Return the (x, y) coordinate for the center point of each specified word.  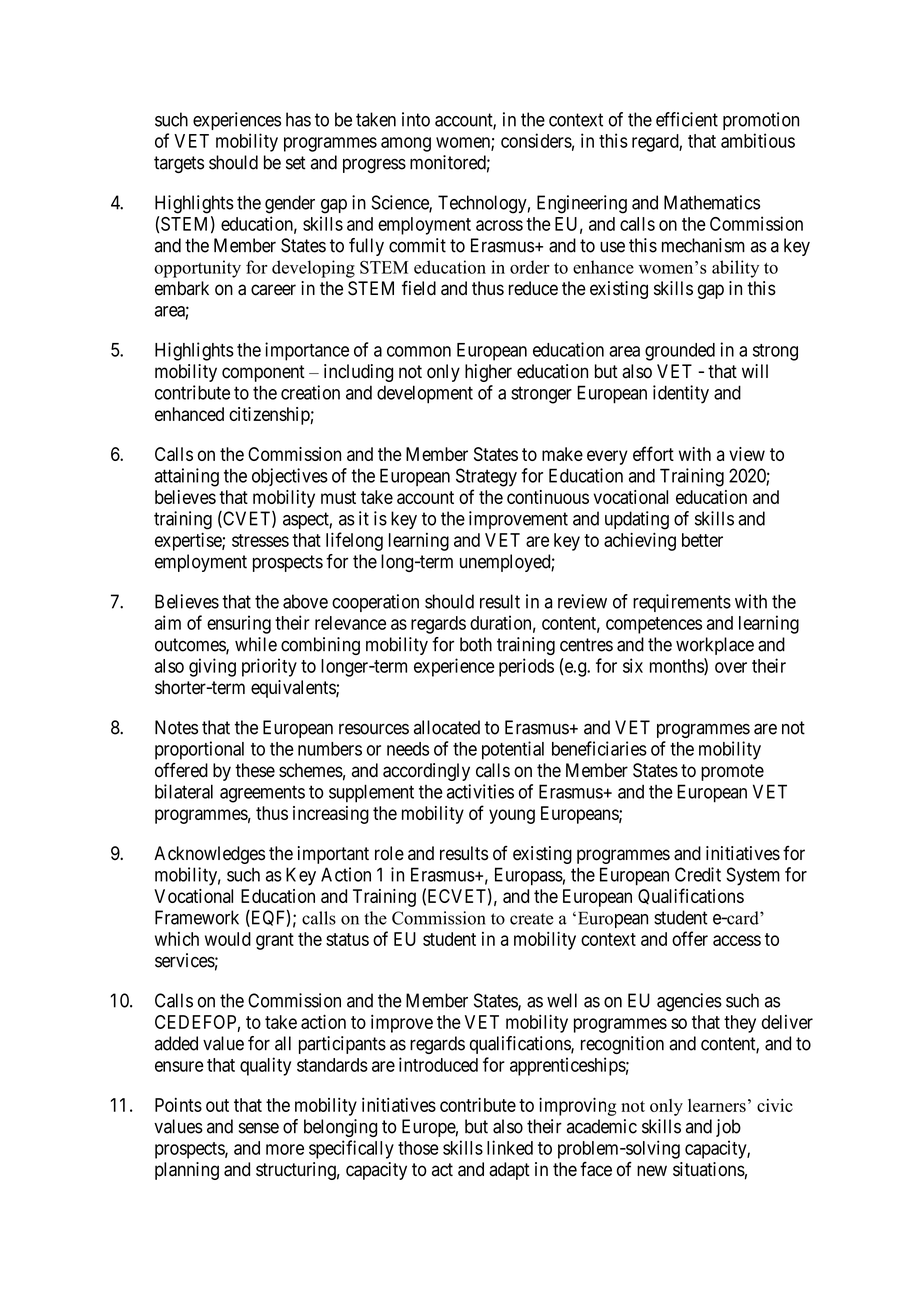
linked (510, 1147)
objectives (290, 477)
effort (653, 453)
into (416, 119)
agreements (262, 794)
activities (480, 791)
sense (259, 1128)
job (728, 1128)
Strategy (486, 477)
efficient (687, 119)
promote (732, 772)
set (296, 163)
